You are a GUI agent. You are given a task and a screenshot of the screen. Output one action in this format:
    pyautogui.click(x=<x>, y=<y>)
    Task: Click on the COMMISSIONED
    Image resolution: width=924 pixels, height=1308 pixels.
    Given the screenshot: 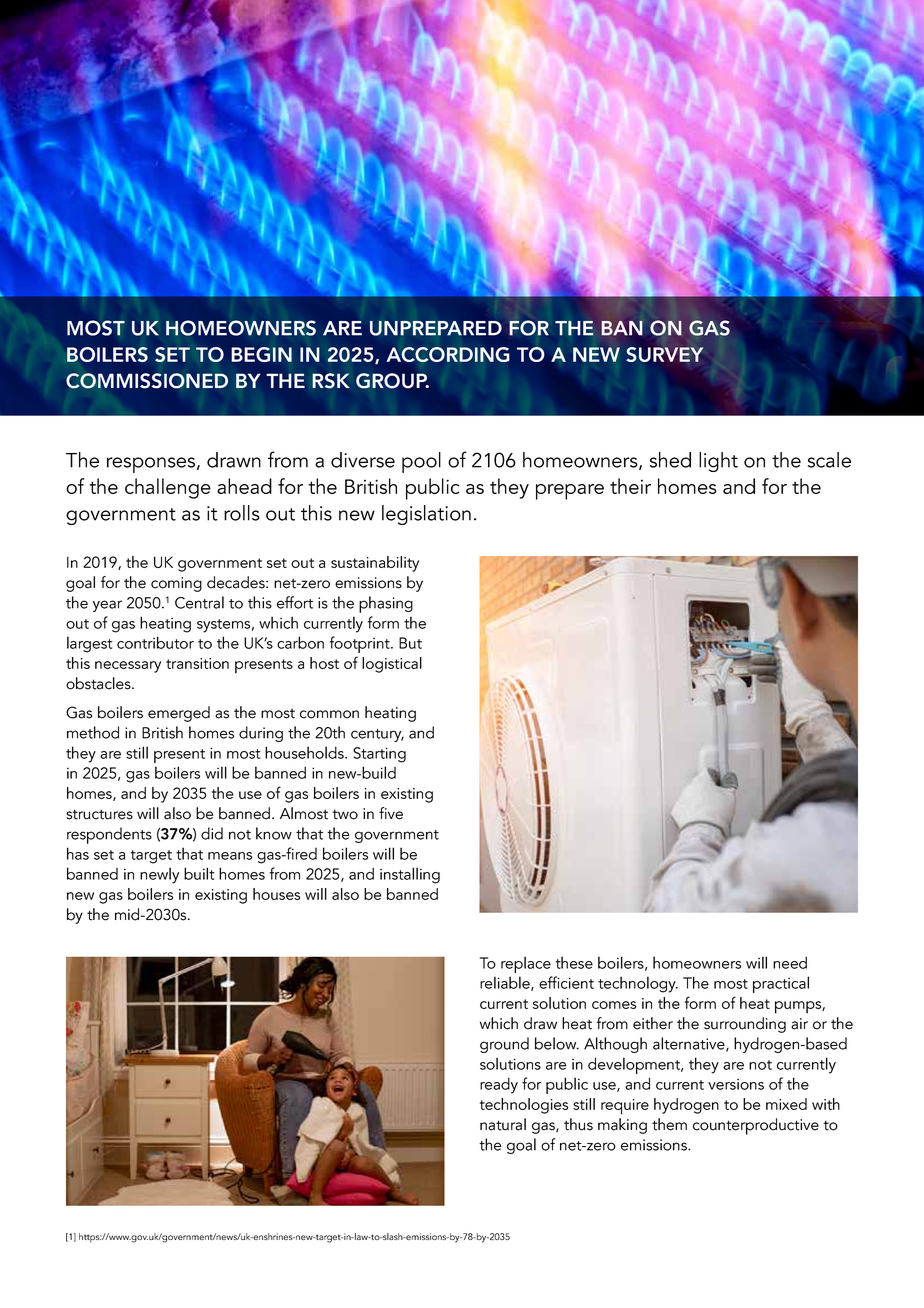 What is the action you would take?
    pyautogui.click(x=147, y=381)
